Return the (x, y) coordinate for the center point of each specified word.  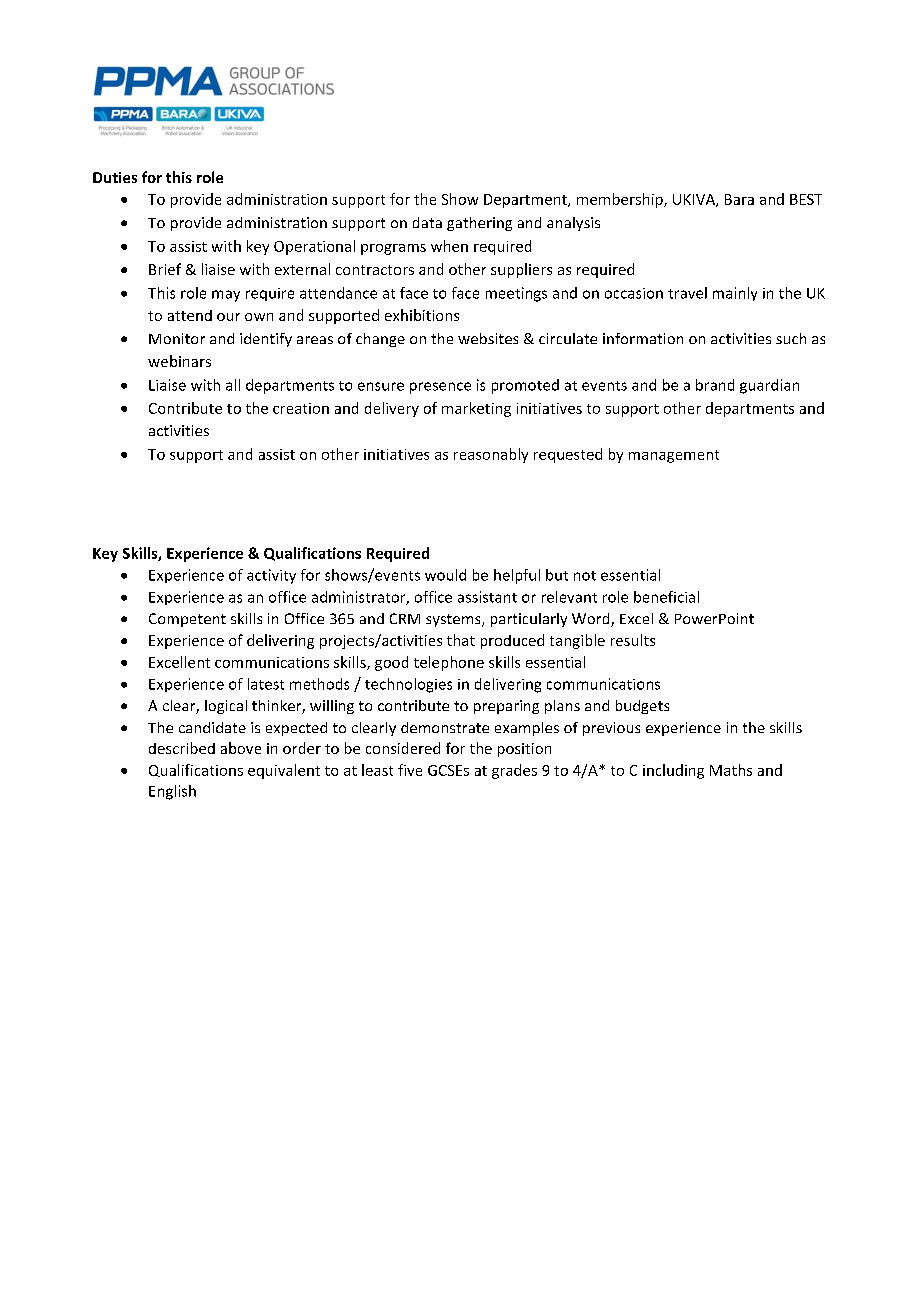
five (410, 770)
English (172, 792)
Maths (731, 770)
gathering (479, 224)
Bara (739, 199)
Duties (115, 177)
